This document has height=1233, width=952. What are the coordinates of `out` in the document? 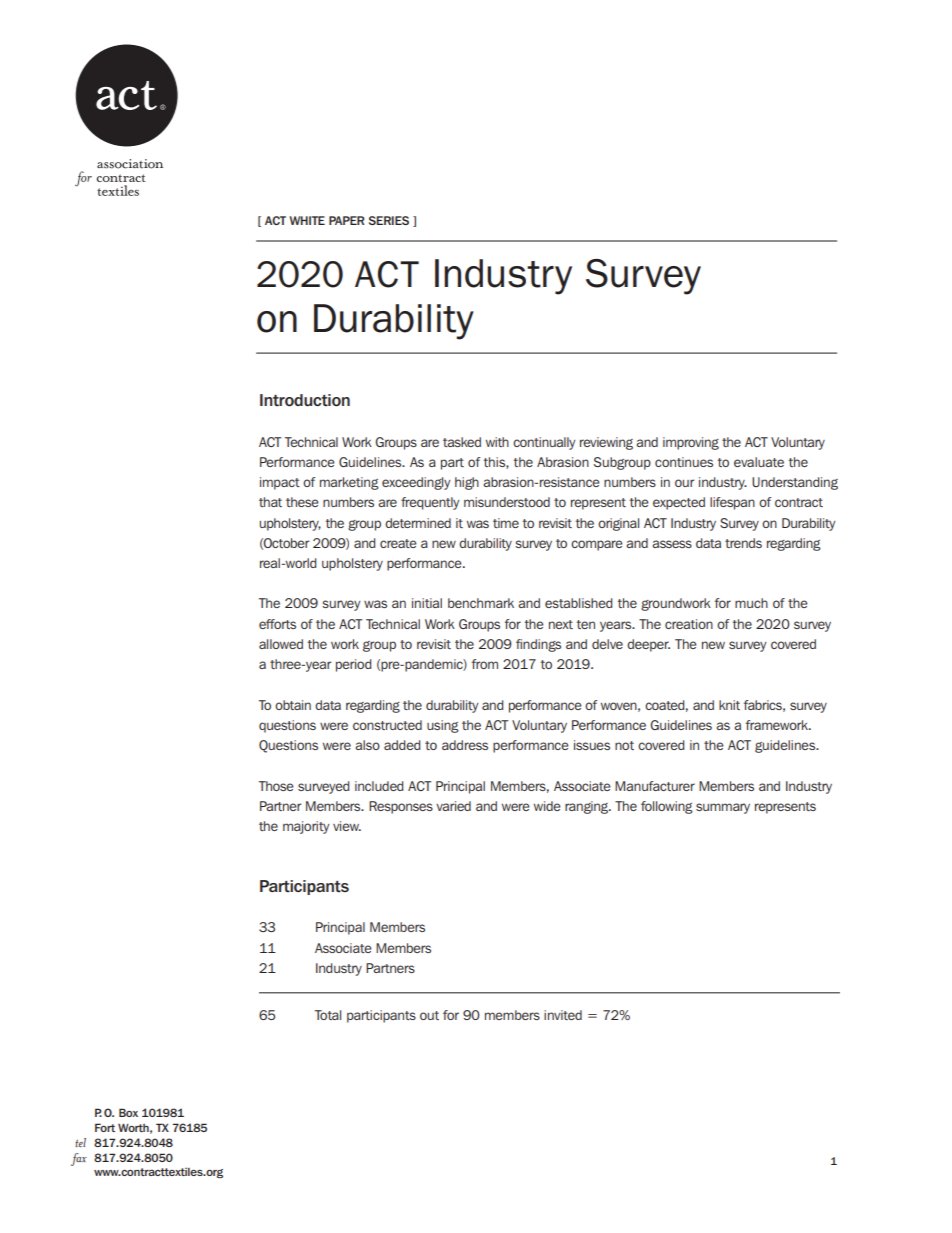 It's located at (429, 1015).
